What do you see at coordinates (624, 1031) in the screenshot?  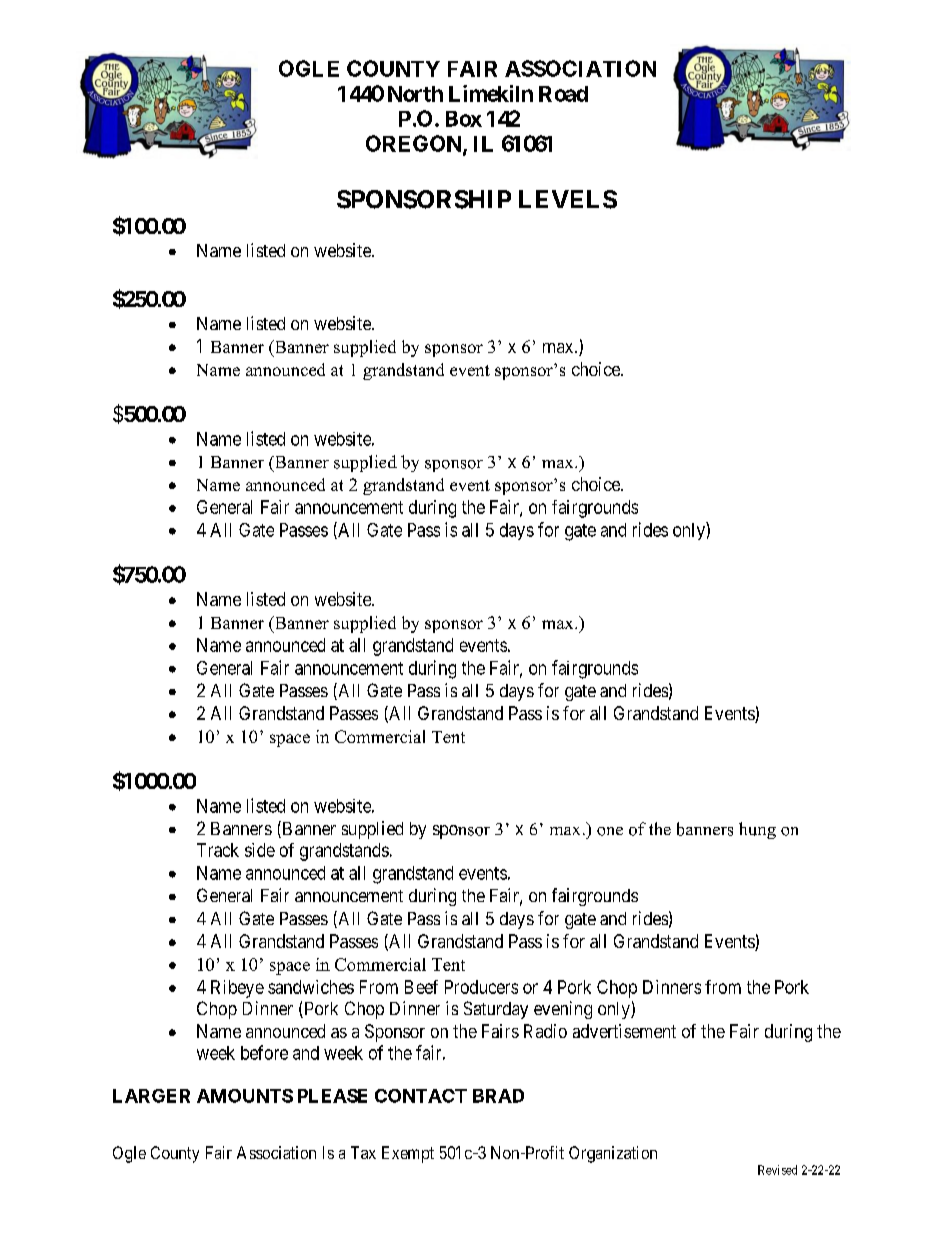 I see `advertisement` at bounding box center [624, 1031].
